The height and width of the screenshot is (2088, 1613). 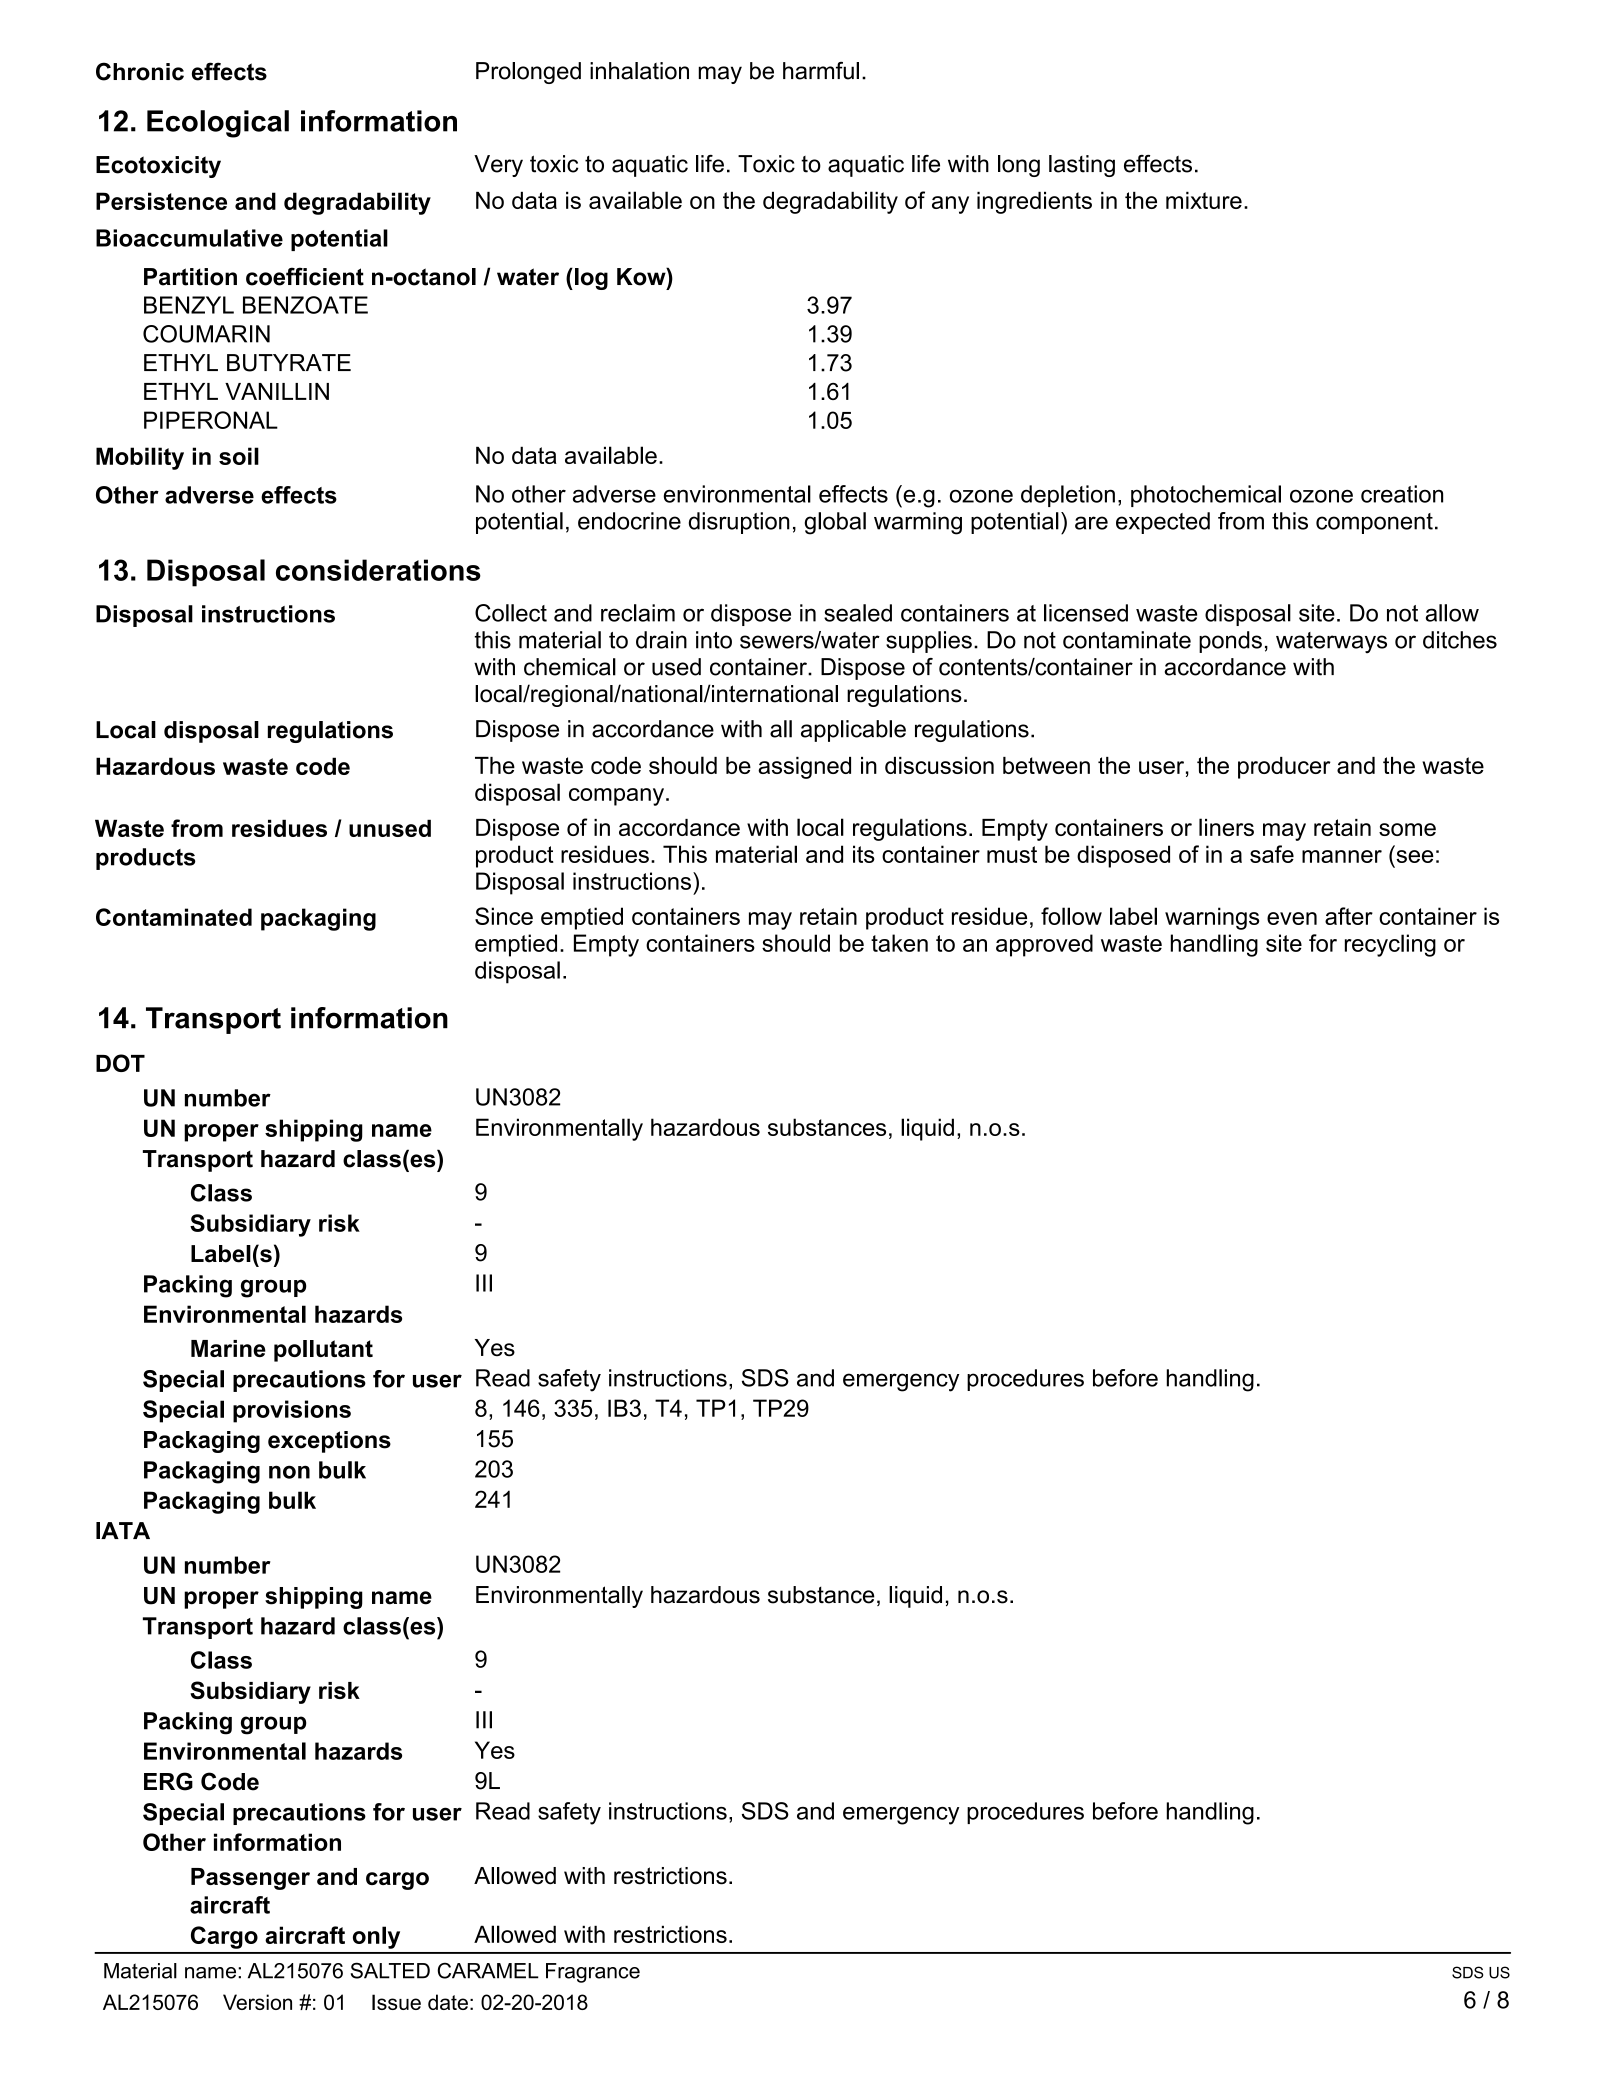 What do you see at coordinates (821, 71) in the screenshot?
I see `harmful` at bounding box center [821, 71].
